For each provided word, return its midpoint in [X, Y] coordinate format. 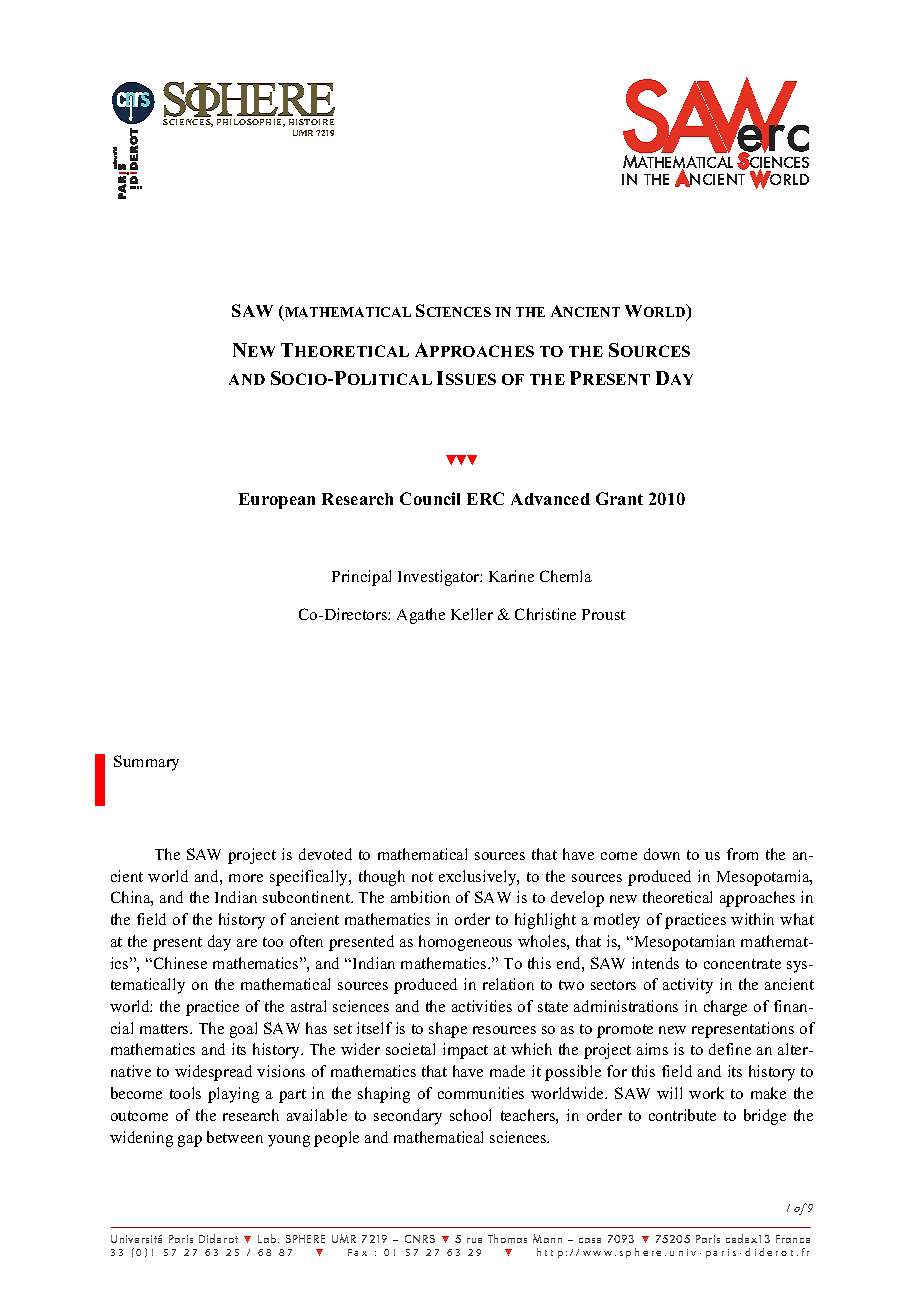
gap [190, 1141]
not [422, 877]
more [246, 878]
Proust [603, 614]
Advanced [550, 499]
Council [430, 498]
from [742, 854]
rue [474, 1240]
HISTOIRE [311, 122]
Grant [619, 498]
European [277, 501]
